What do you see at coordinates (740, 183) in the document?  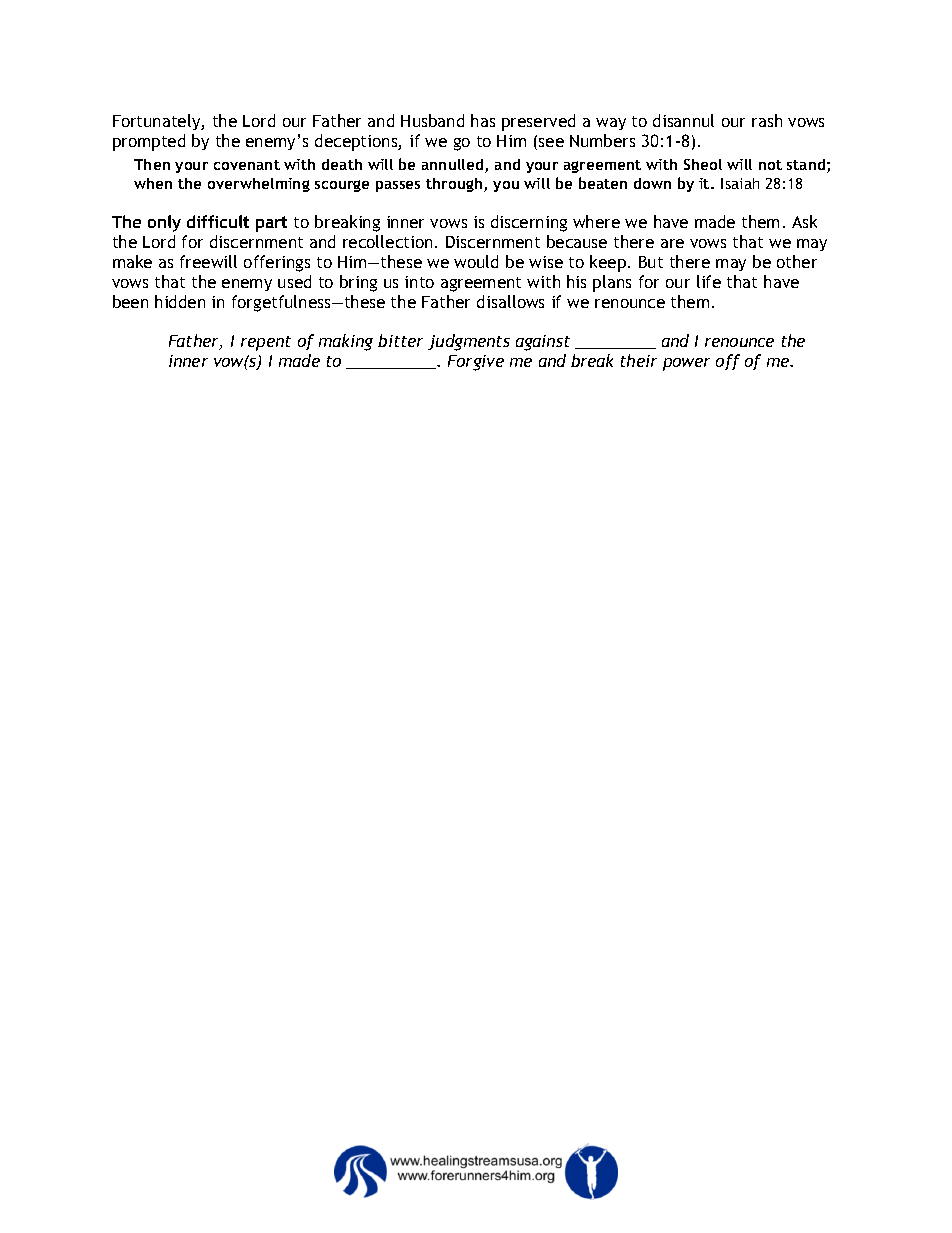 I see `Isaiah` at bounding box center [740, 183].
